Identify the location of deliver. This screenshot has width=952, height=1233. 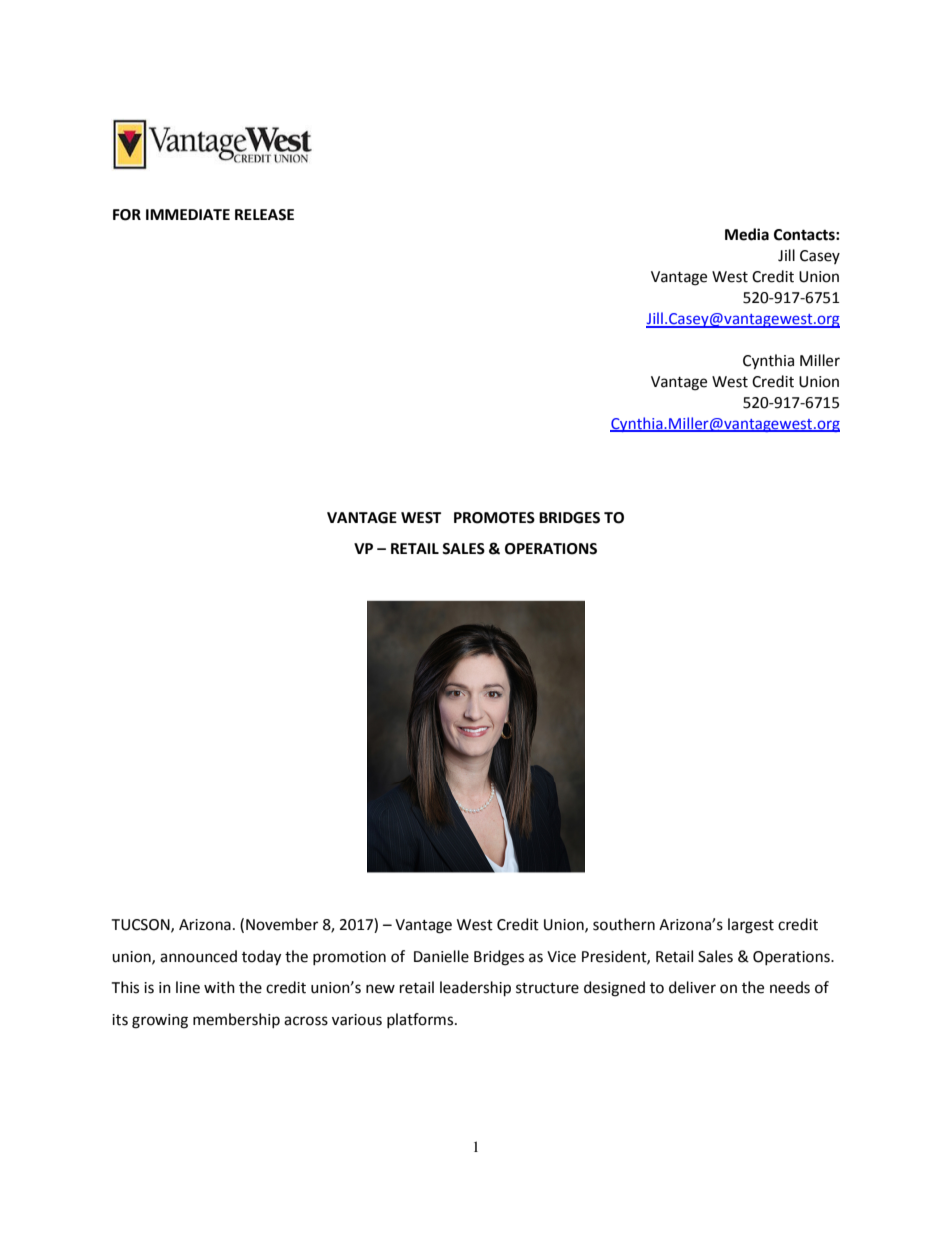
(692, 987).
